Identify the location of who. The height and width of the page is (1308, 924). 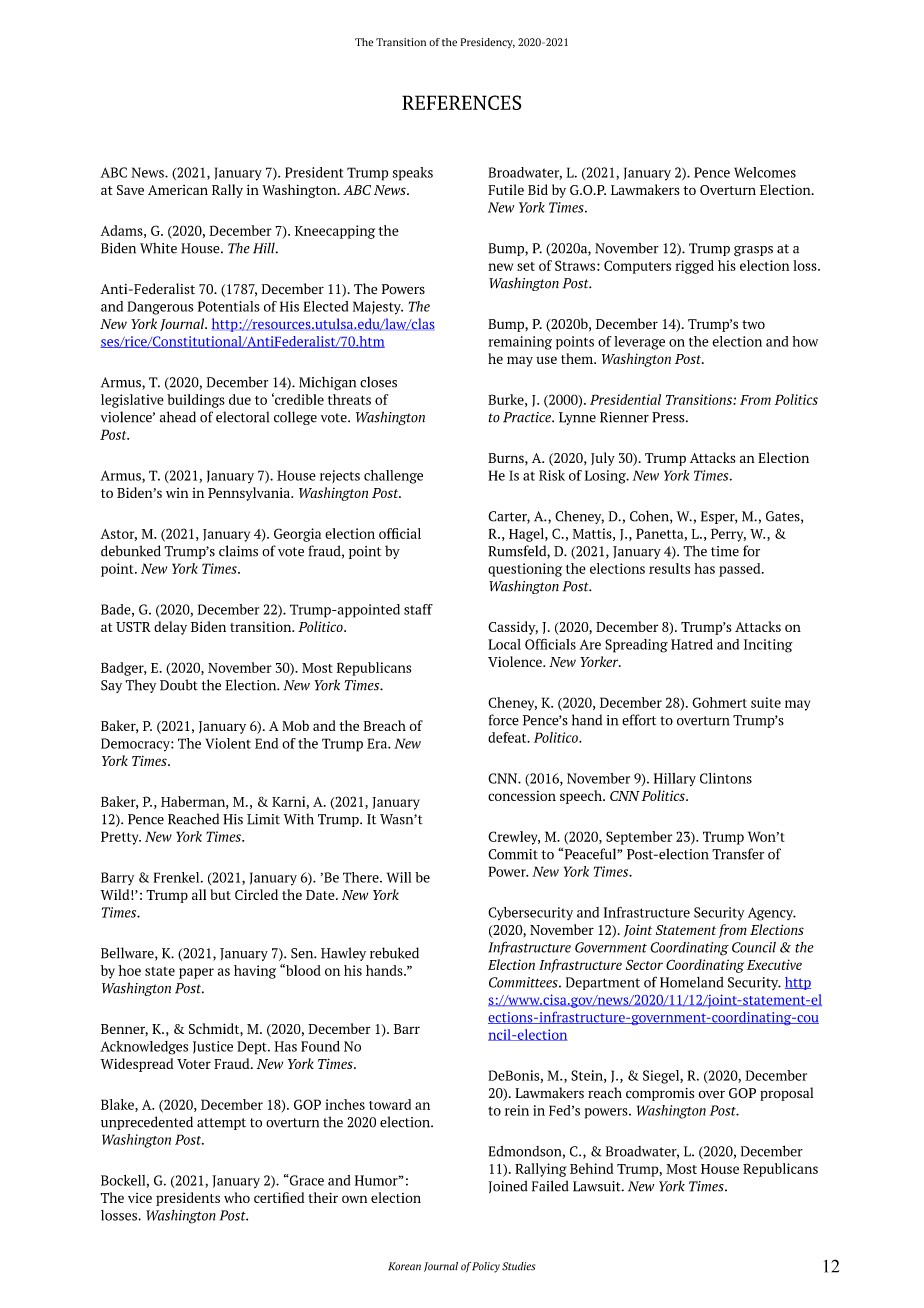
(237, 1197).
